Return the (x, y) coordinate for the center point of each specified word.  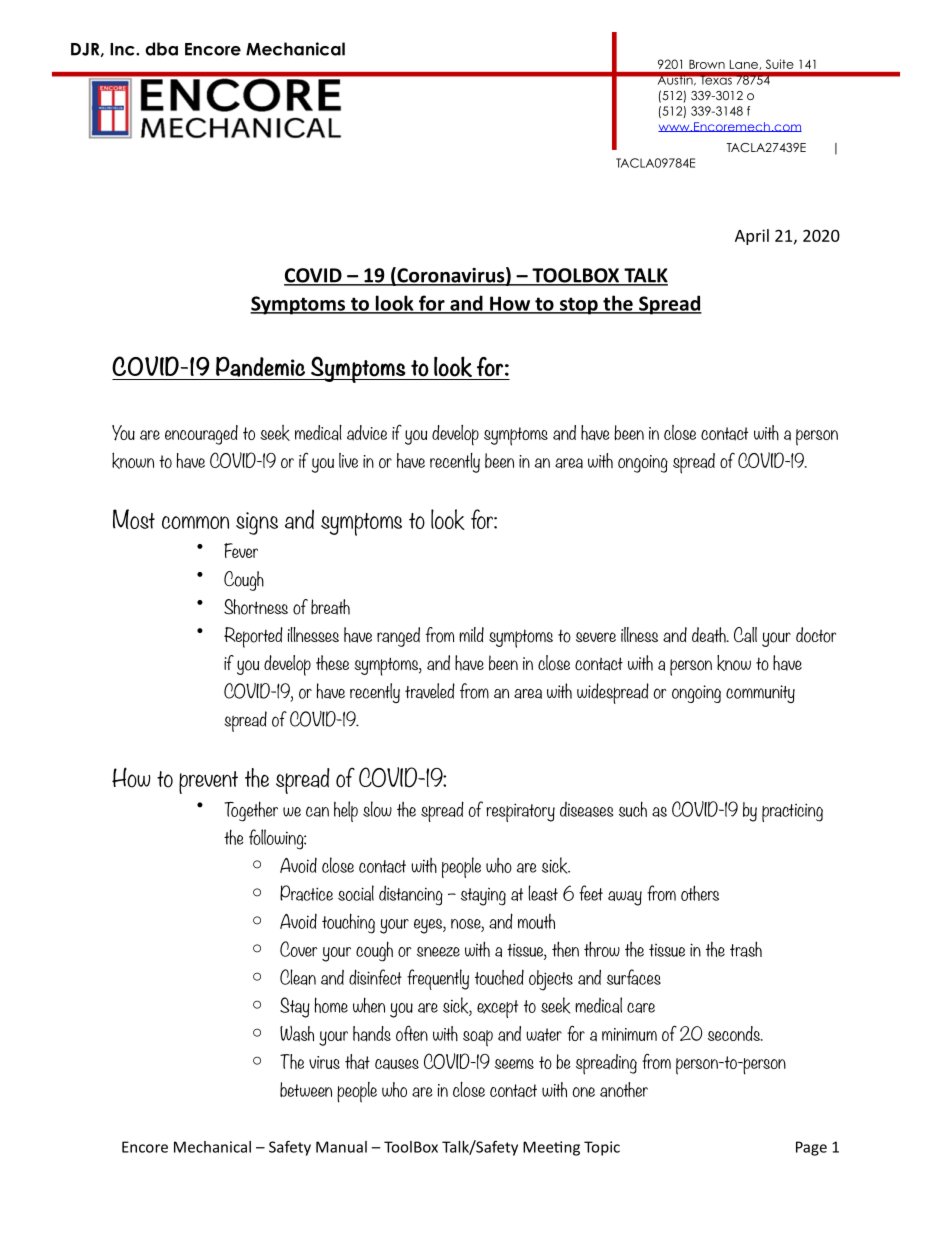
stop (579, 306)
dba (161, 49)
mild (471, 634)
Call (745, 635)
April (752, 237)
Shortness (256, 607)
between (306, 1089)
